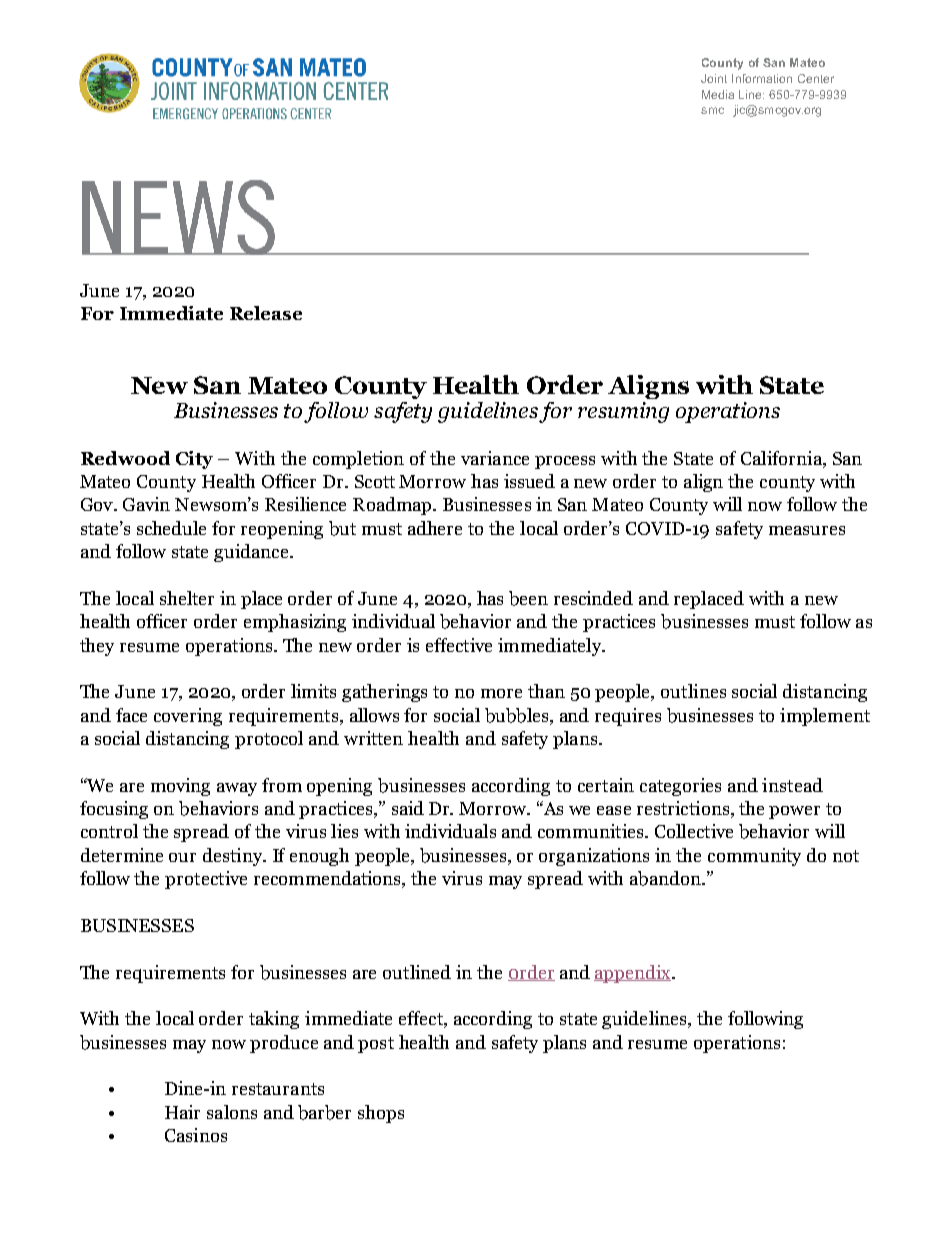 The image size is (952, 1233). Describe the element at coordinates (194, 460) in the screenshot. I see `City` at that location.
